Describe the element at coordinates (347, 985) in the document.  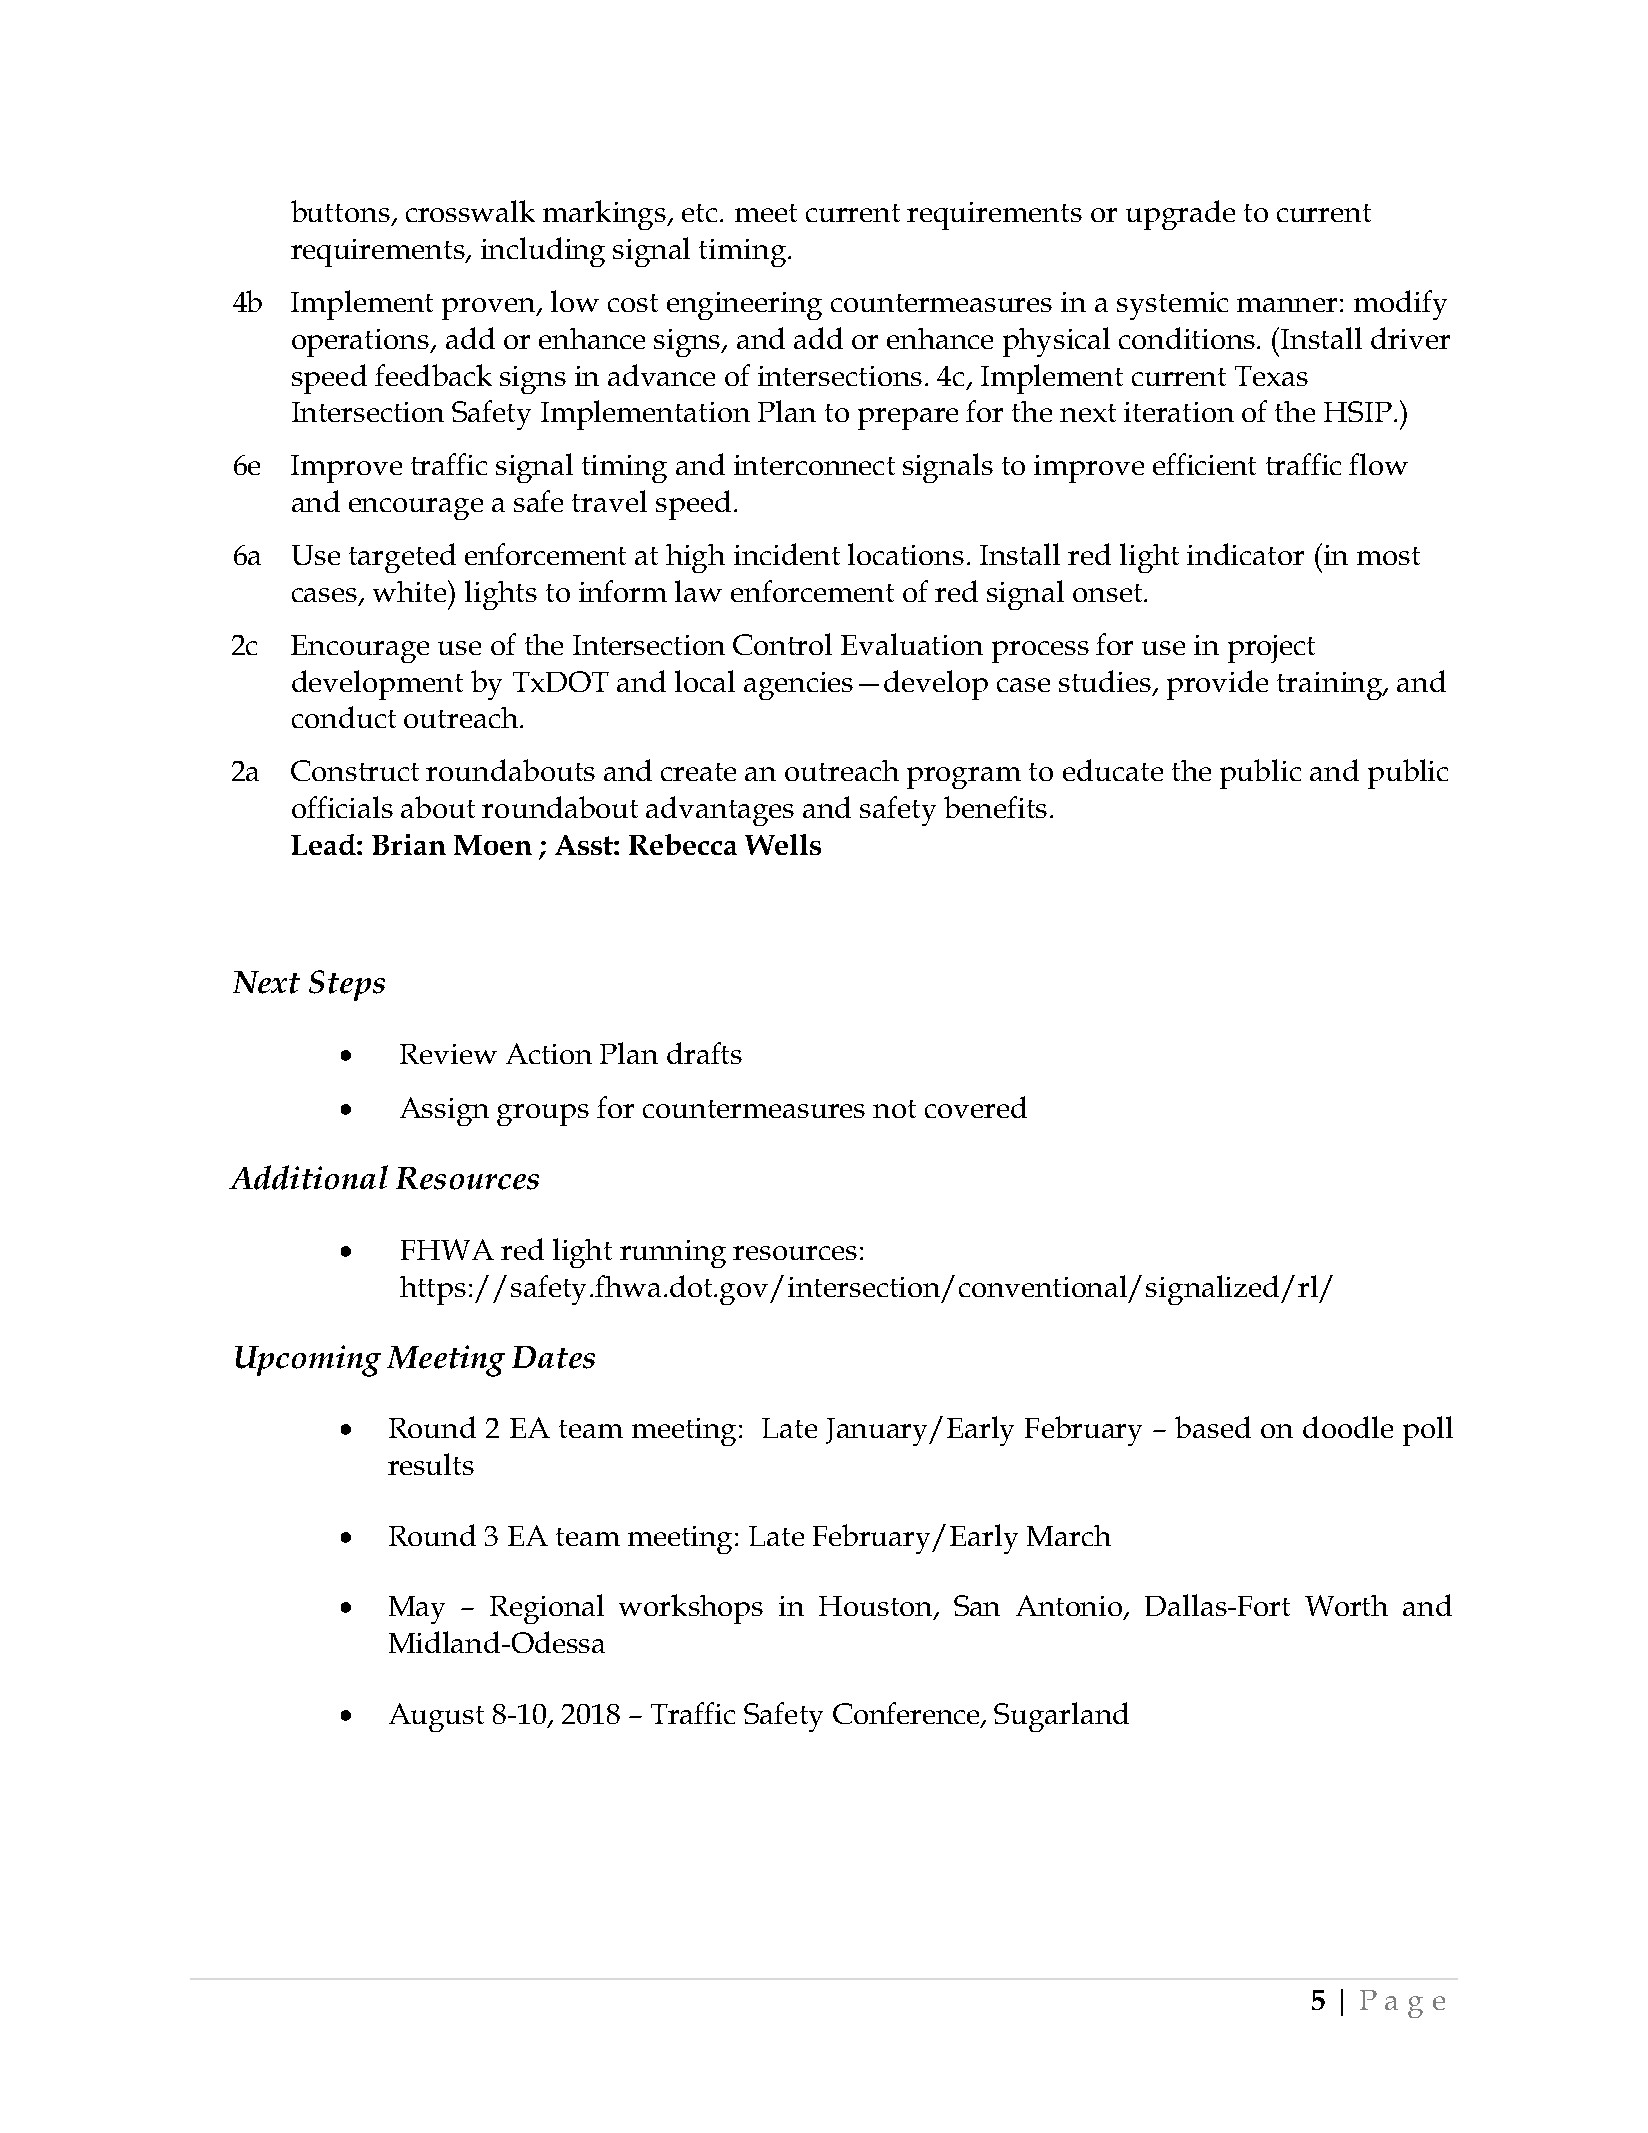
I see `Steps` at that location.
